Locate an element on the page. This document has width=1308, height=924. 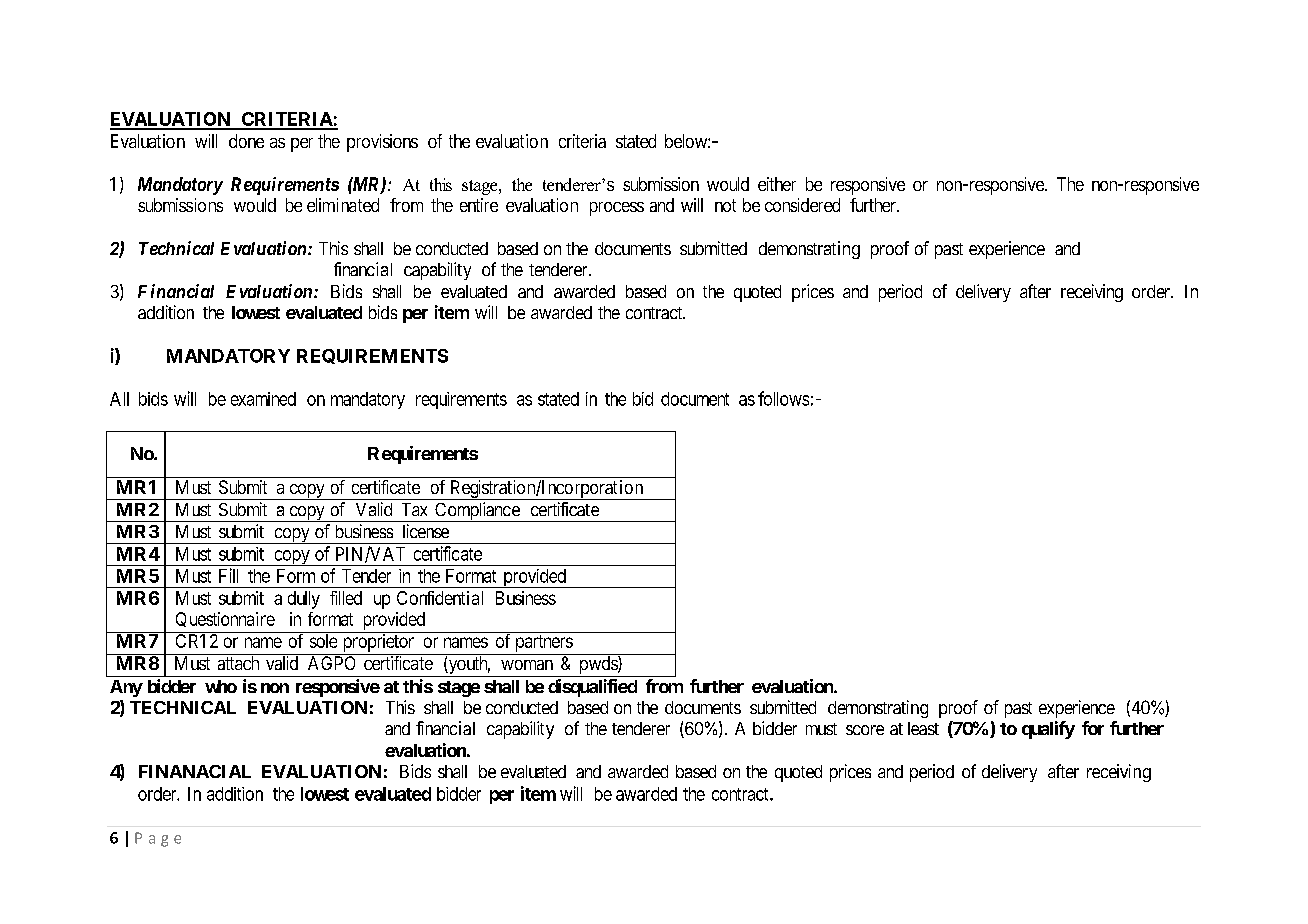
partners is located at coordinates (544, 643).
